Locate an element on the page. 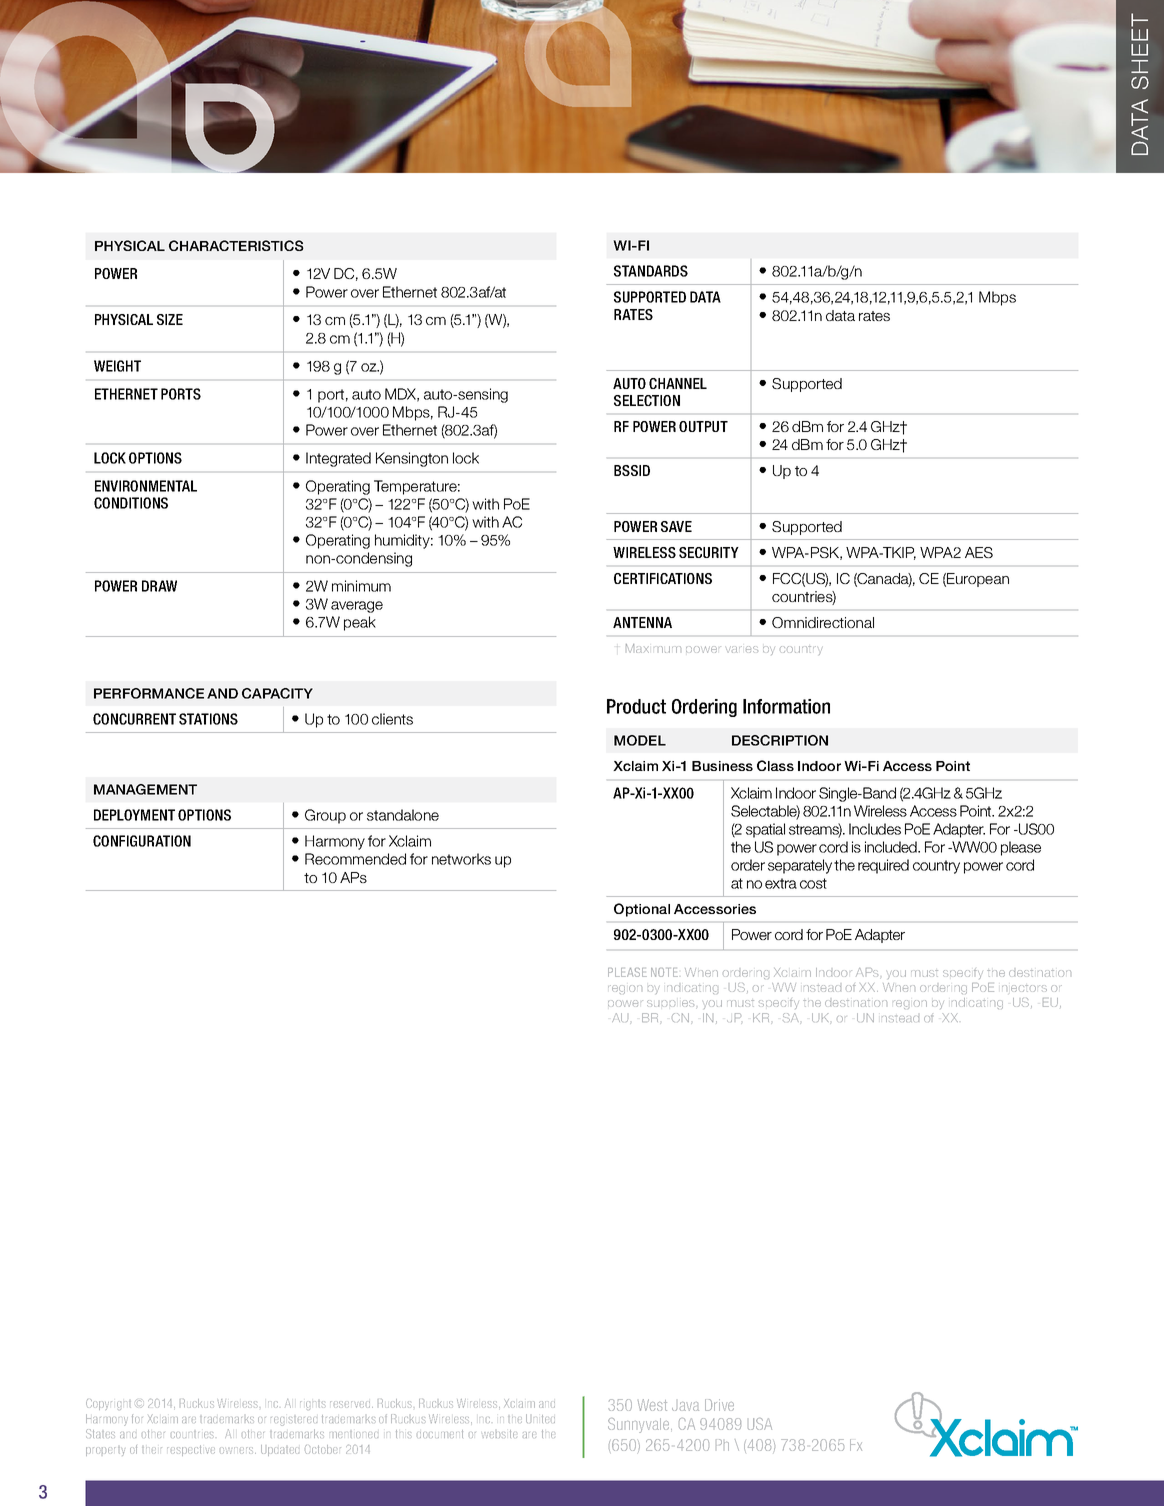 This document has height=1506, width=1164. Copyright is located at coordinates (108, 1404).
